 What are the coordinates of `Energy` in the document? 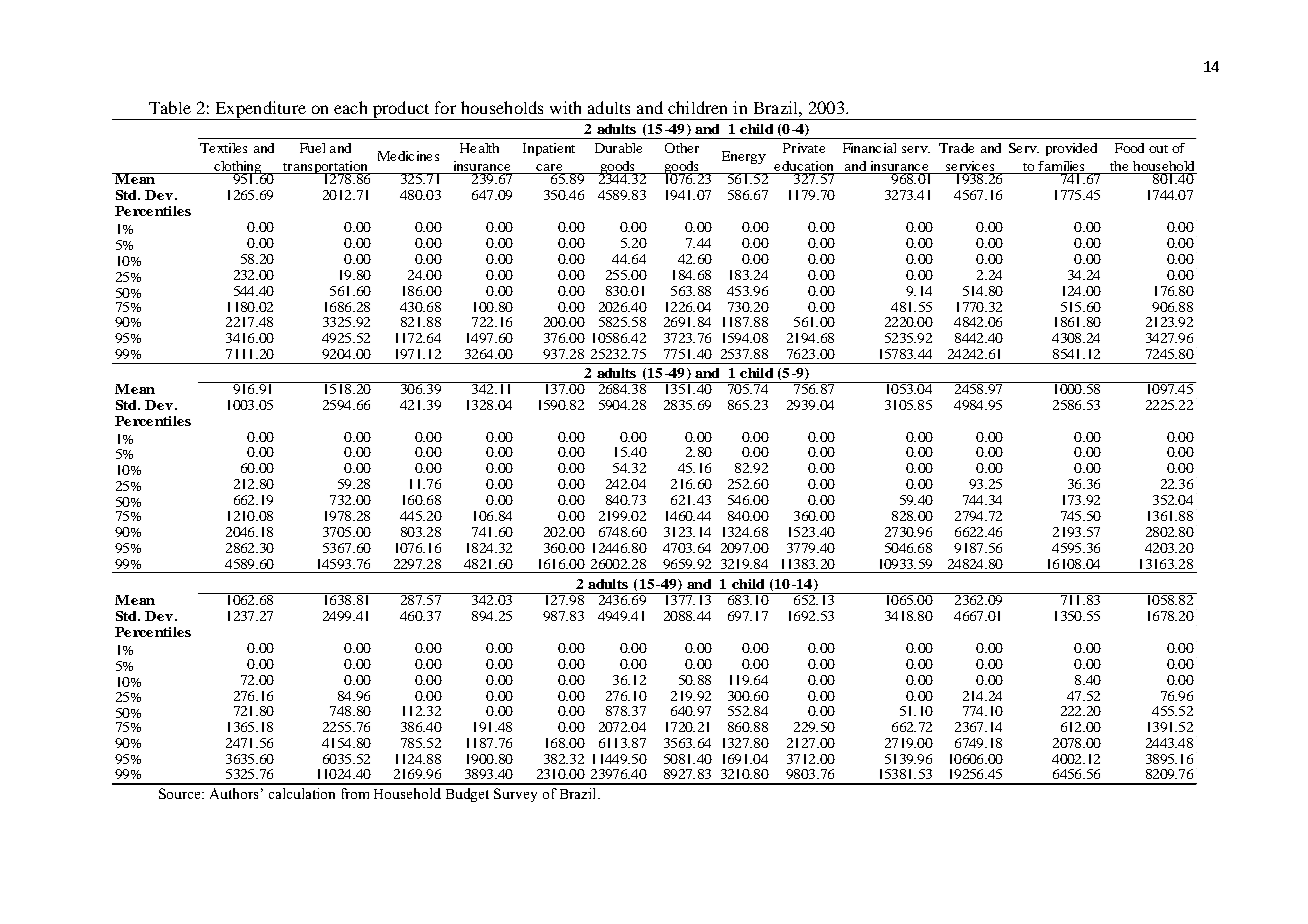 It's located at (744, 157).
